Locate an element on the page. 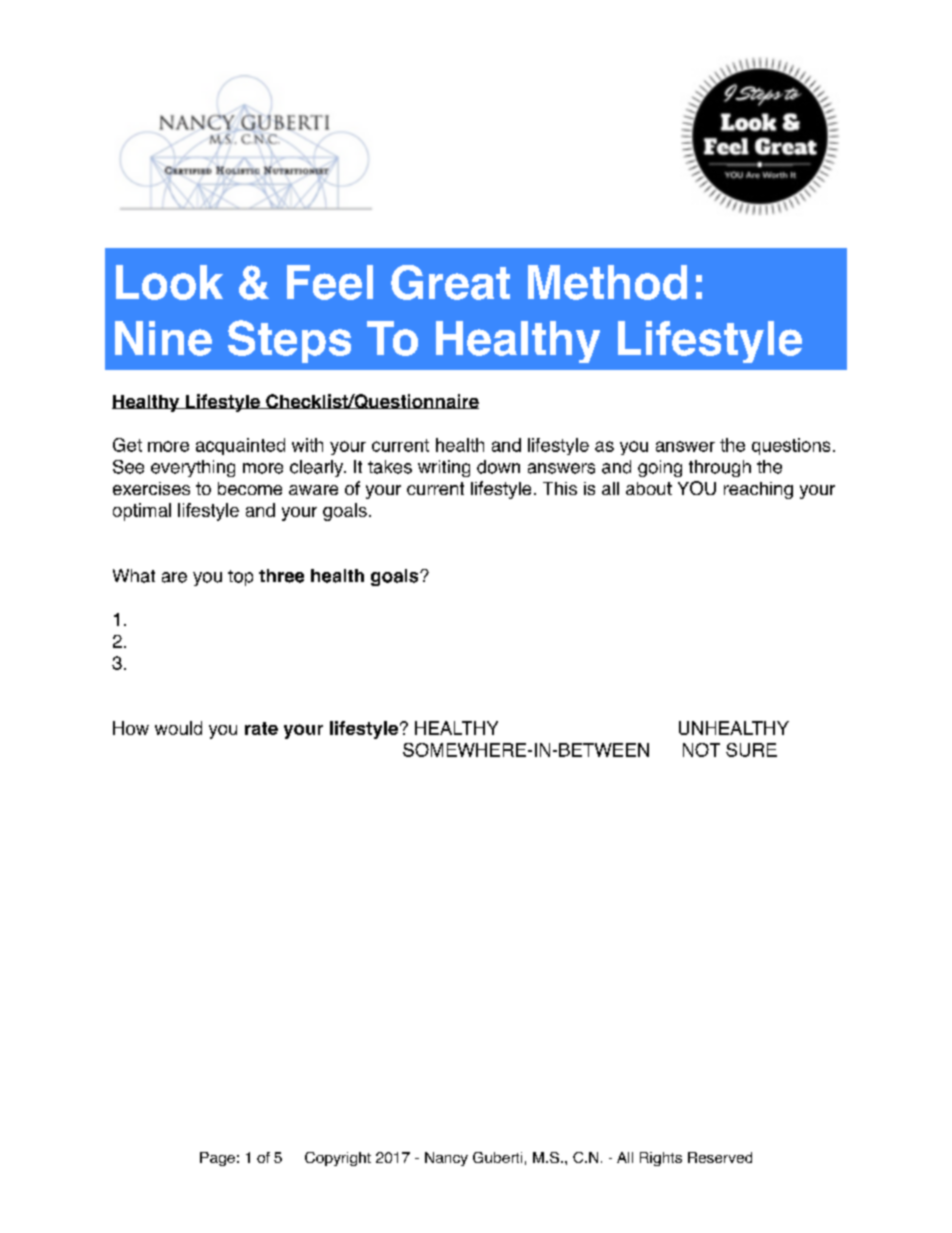 Image resolution: width=952 pixels, height=1233 pixels. How is located at coordinates (131, 728).
